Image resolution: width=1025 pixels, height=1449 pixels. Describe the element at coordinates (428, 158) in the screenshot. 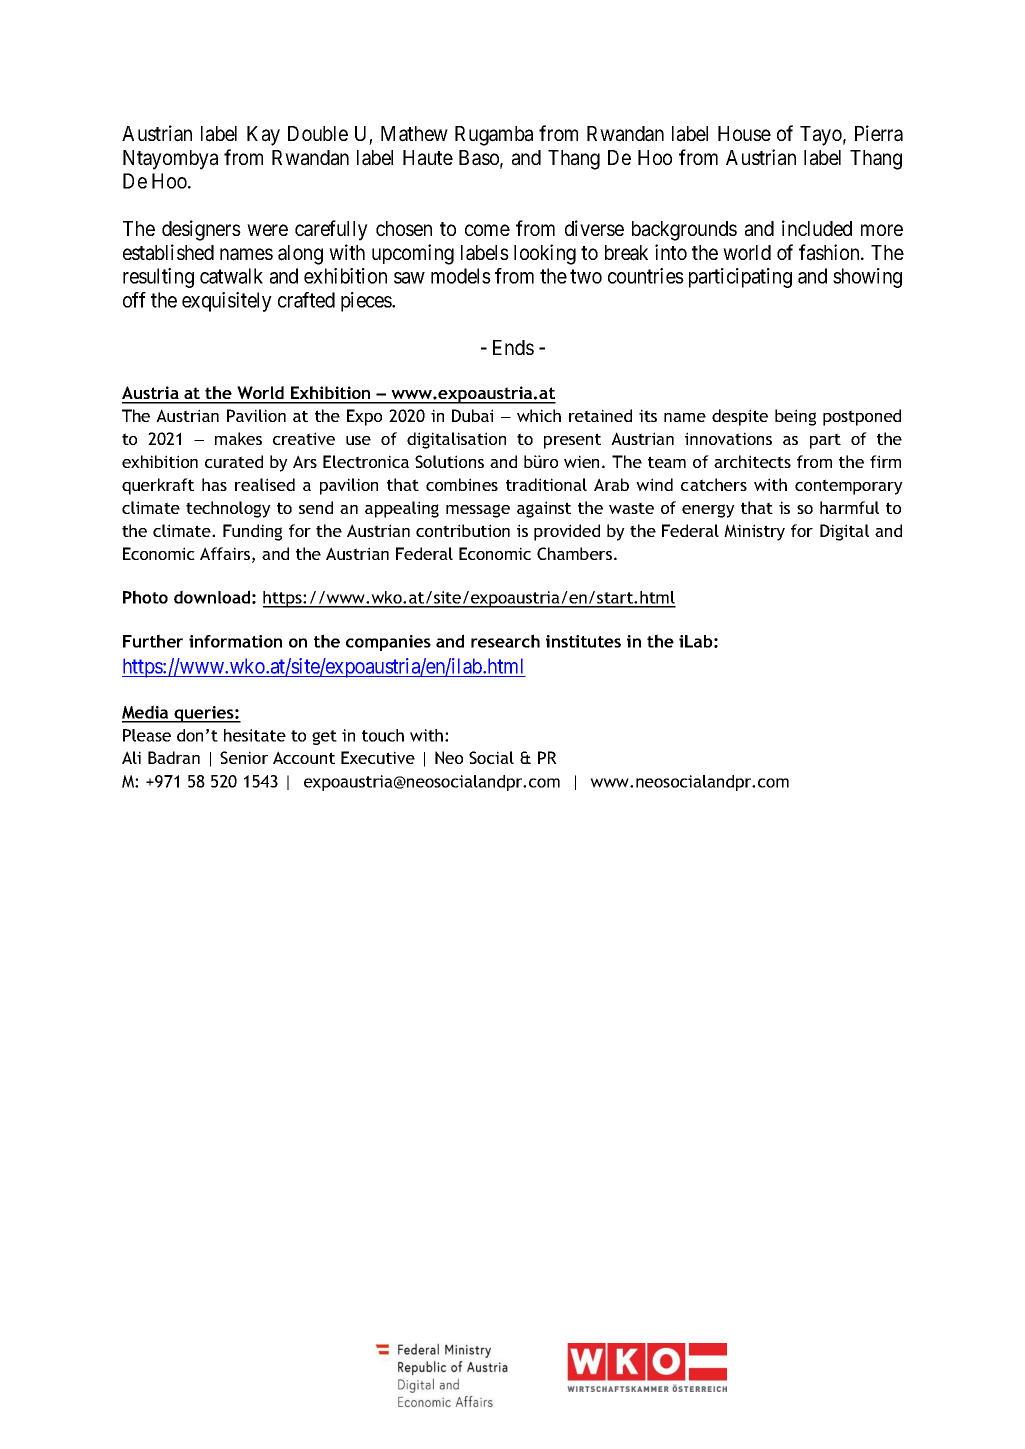

I see `Haute` at that location.
